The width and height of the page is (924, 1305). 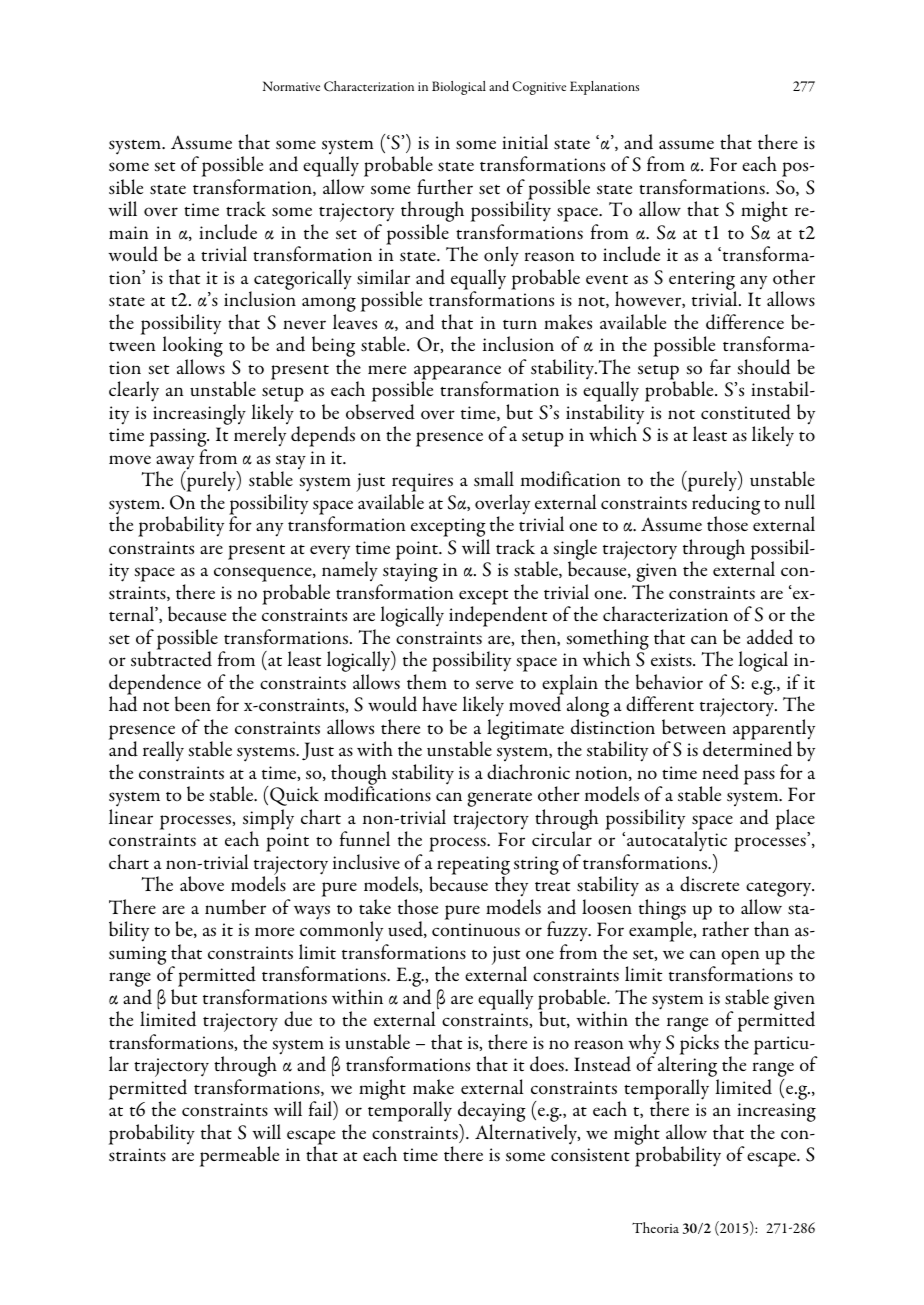 I want to click on permeable, so click(x=239, y=1156).
